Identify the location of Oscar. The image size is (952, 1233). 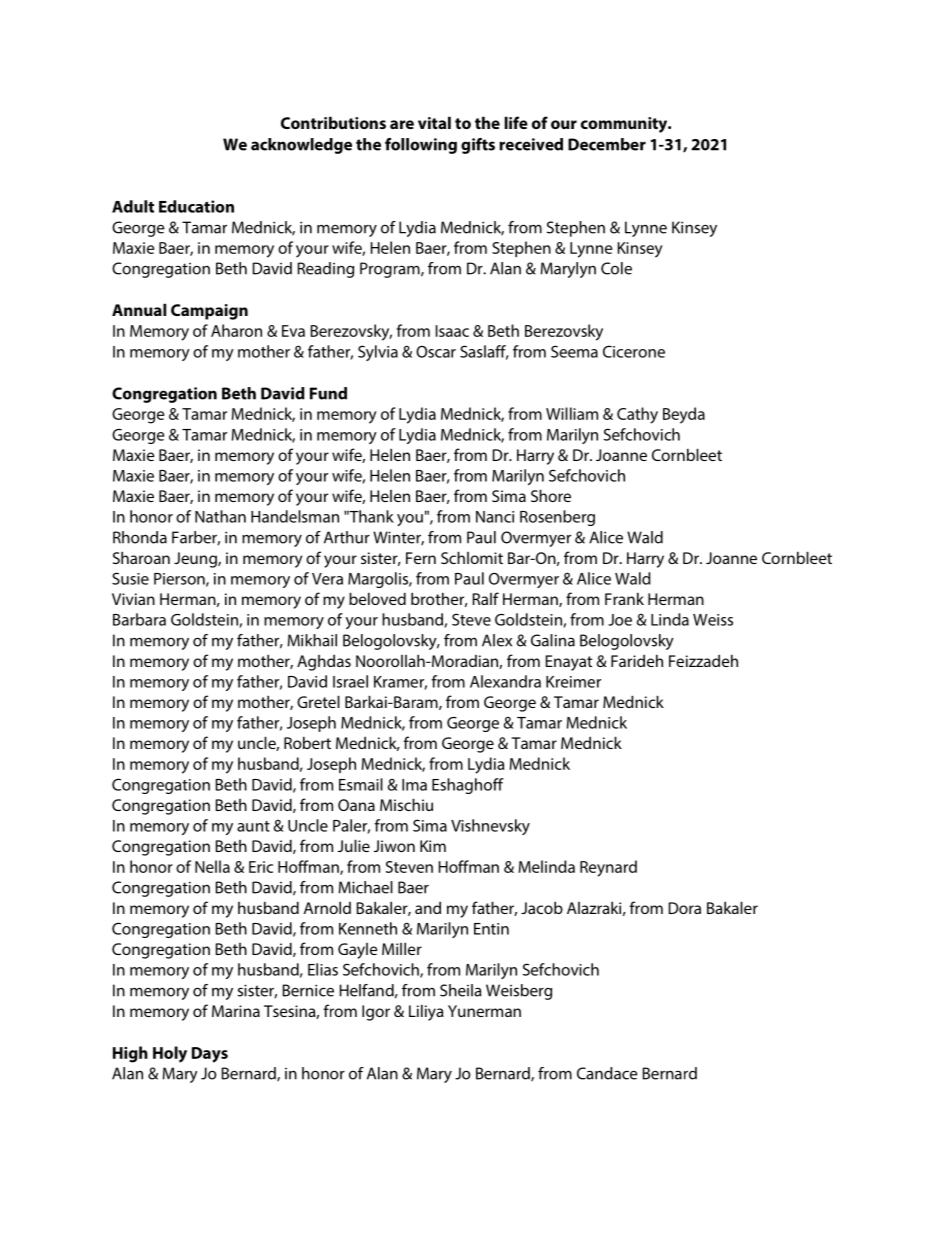
(436, 352).
